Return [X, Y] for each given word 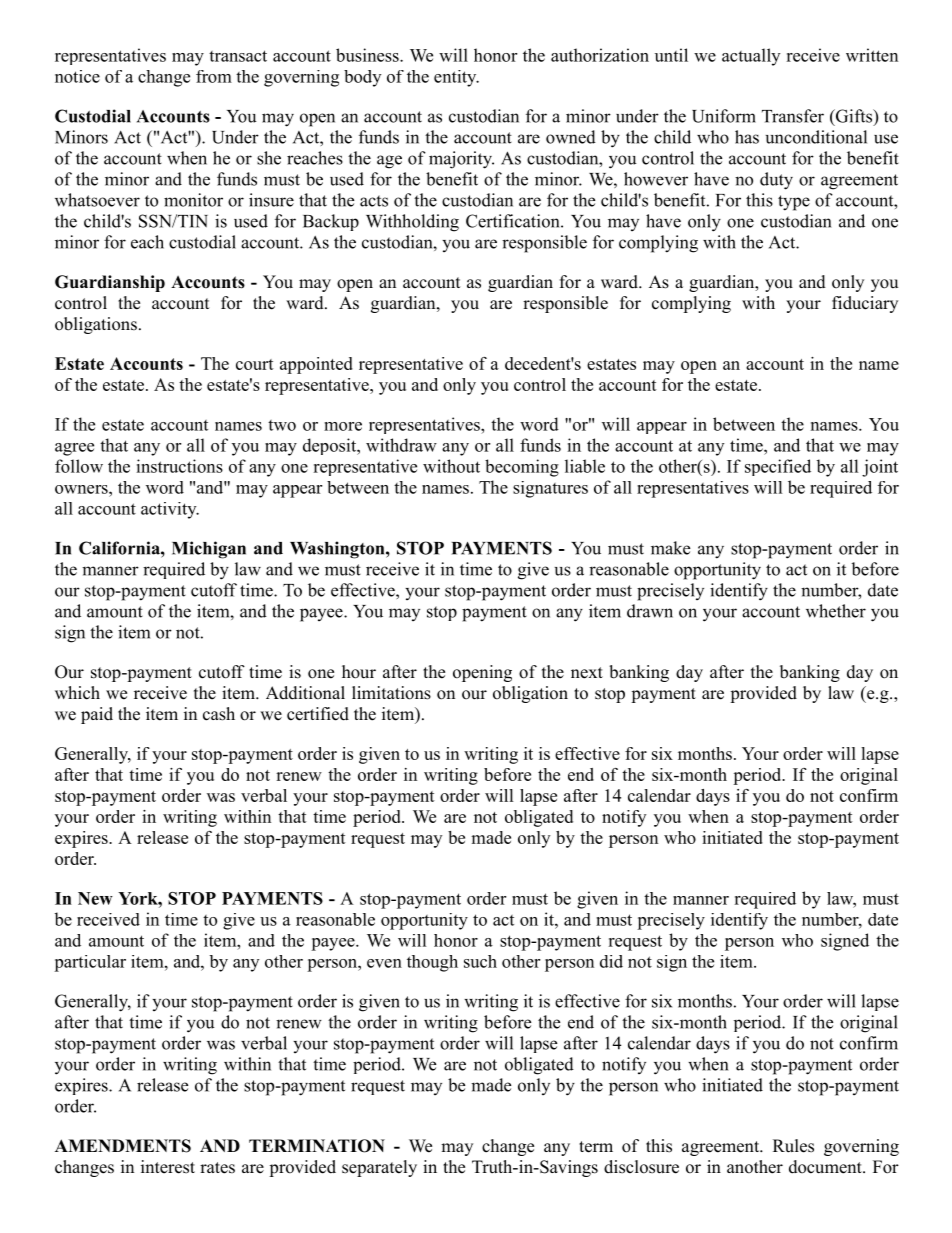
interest [168, 1167]
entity [456, 78]
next [587, 673]
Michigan [209, 550]
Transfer [793, 116]
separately [379, 1168]
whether [836, 611]
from [214, 76]
